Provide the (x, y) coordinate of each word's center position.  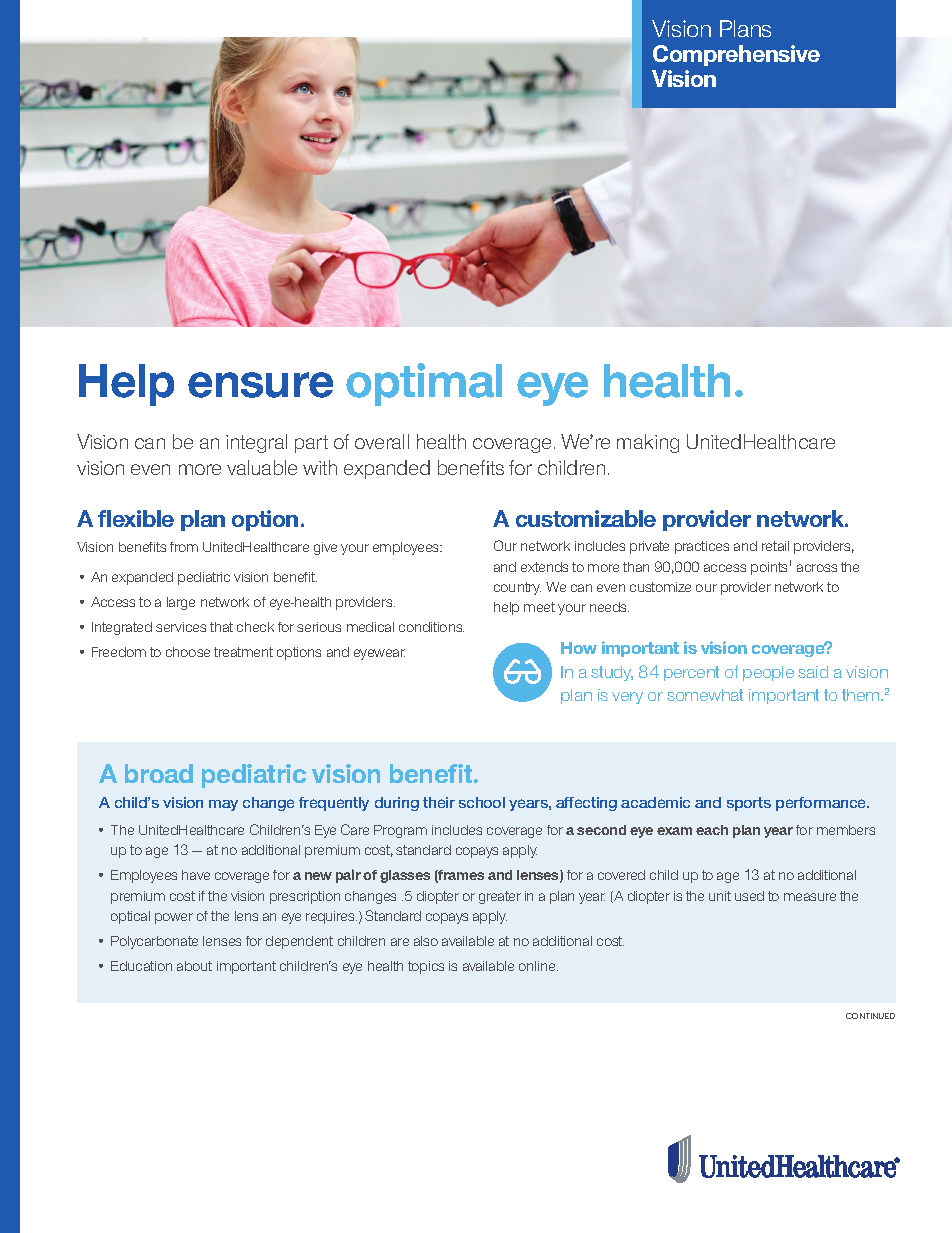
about (194, 966)
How (579, 648)
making (648, 443)
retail (775, 546)
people (768, 673)
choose (188, 652)
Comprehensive (736, 55)
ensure (260, 385)
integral (256, 443)
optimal (424, 384)
